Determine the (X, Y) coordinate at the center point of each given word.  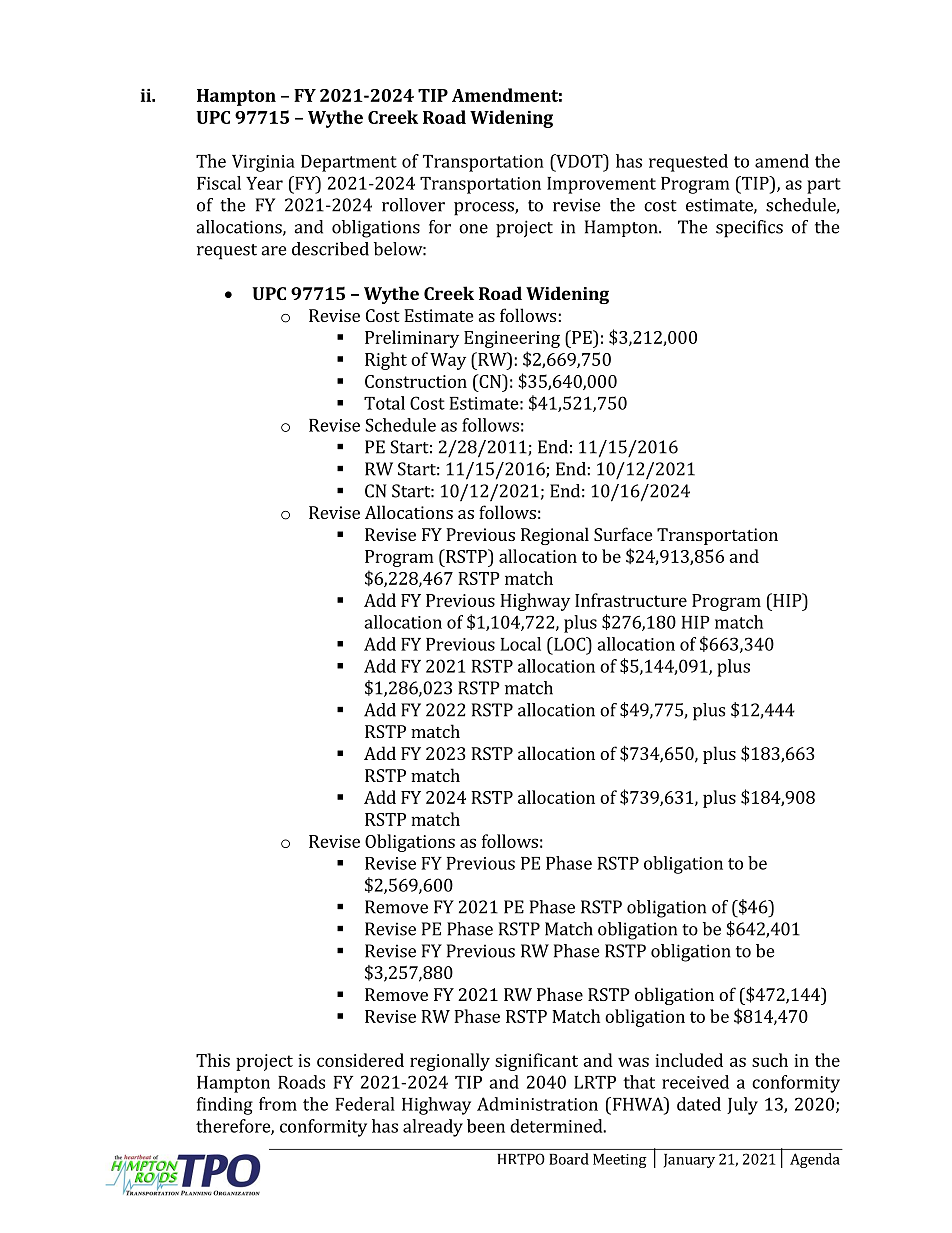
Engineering (512, 339)
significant (536, 1062)
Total (384, 403)
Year (264, 183)
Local (521, 644)
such (770, 1060)
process (485, 209)
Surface (623, 534)
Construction (416, 381)
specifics (749, 229)
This (213, 1060)
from (278, 1104)
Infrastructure (631, 600)
